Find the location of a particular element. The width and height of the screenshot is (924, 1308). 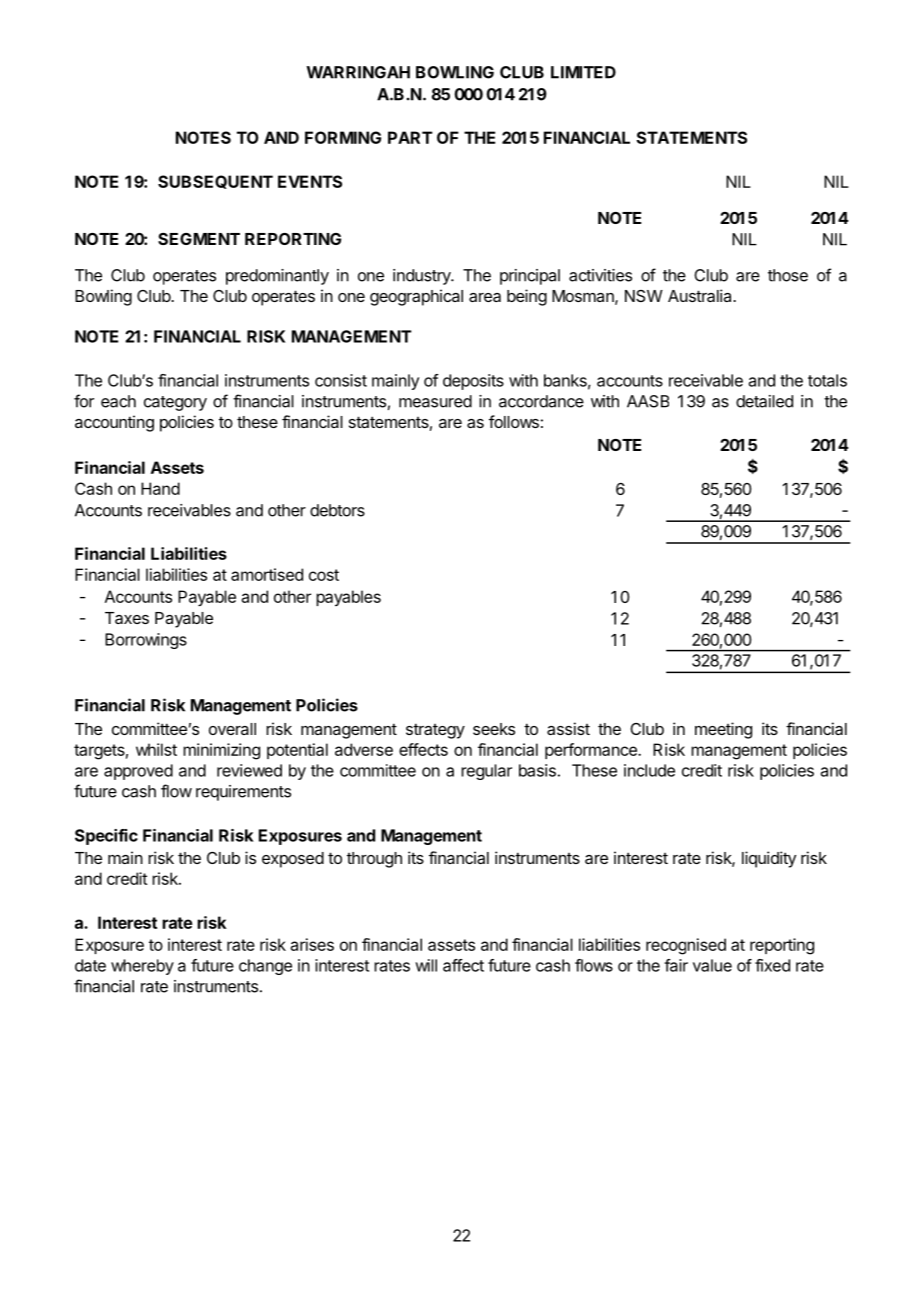

meeting is located at coordinates (723, 730).
